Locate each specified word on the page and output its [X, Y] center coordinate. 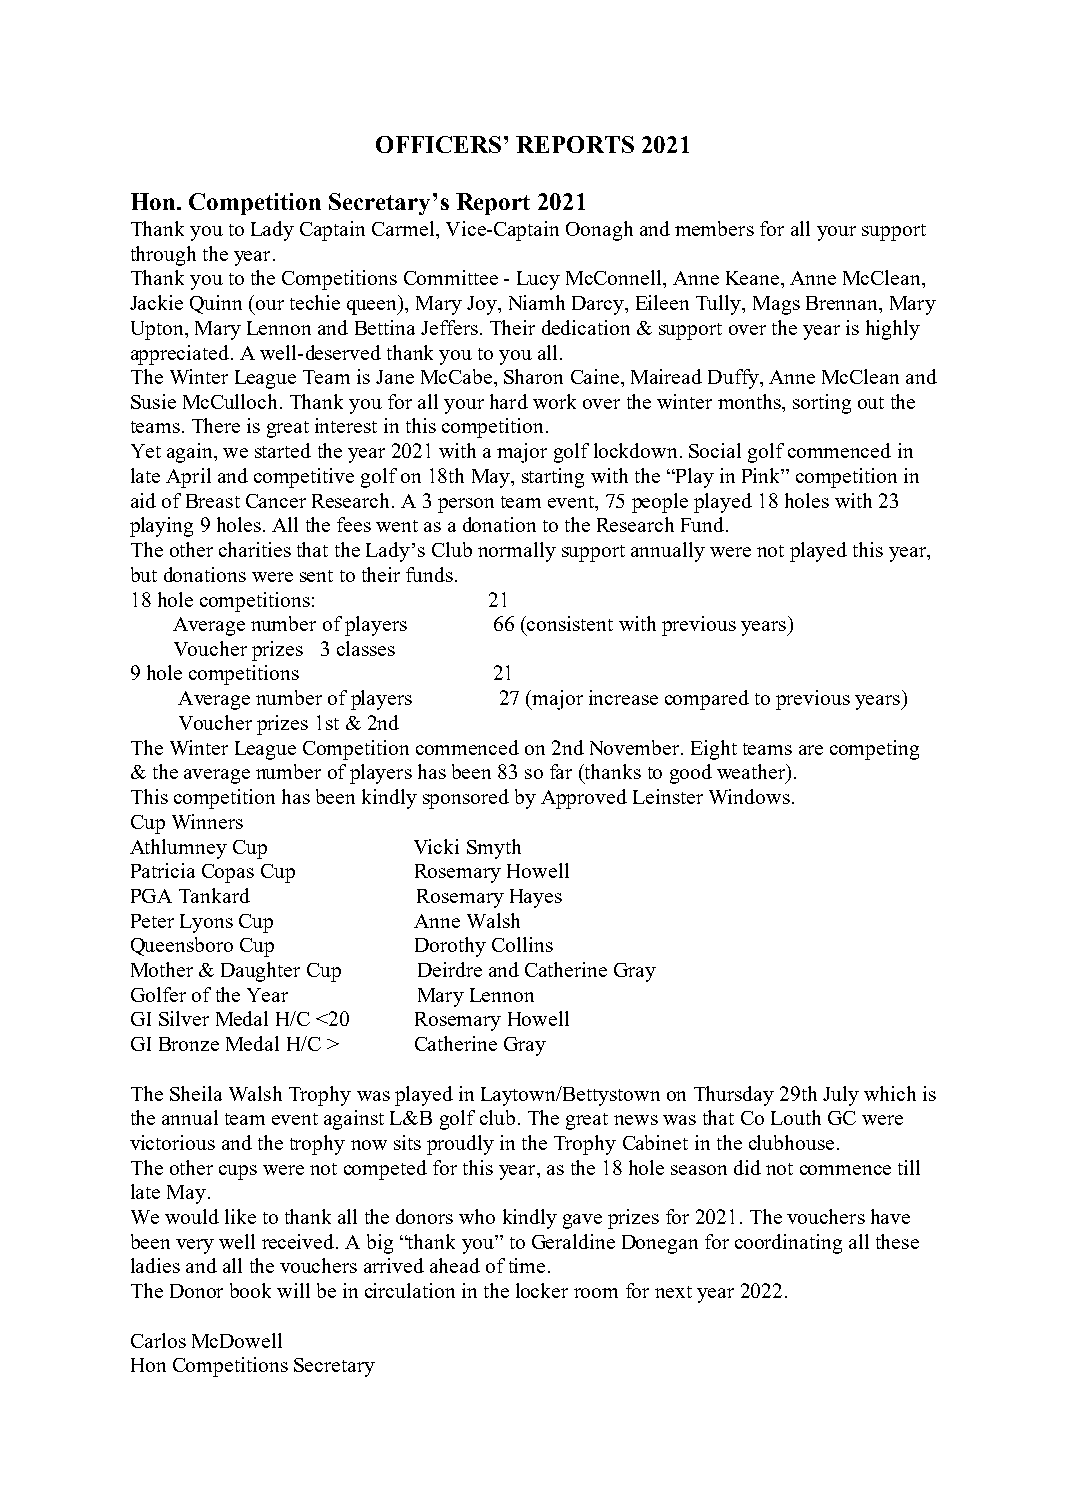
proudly [460, 1145]
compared [707, 700]
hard [509, 401]
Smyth [494, 849]
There [216, 425]
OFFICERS [438, 144]
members [714, 228]
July [841, 1096]
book [250, 1290]
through [163, 256]
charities [255, 549]
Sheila [196, 1093]
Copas [228, 873]
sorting [822, 404]
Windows [749, 796]
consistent [569, 623]
